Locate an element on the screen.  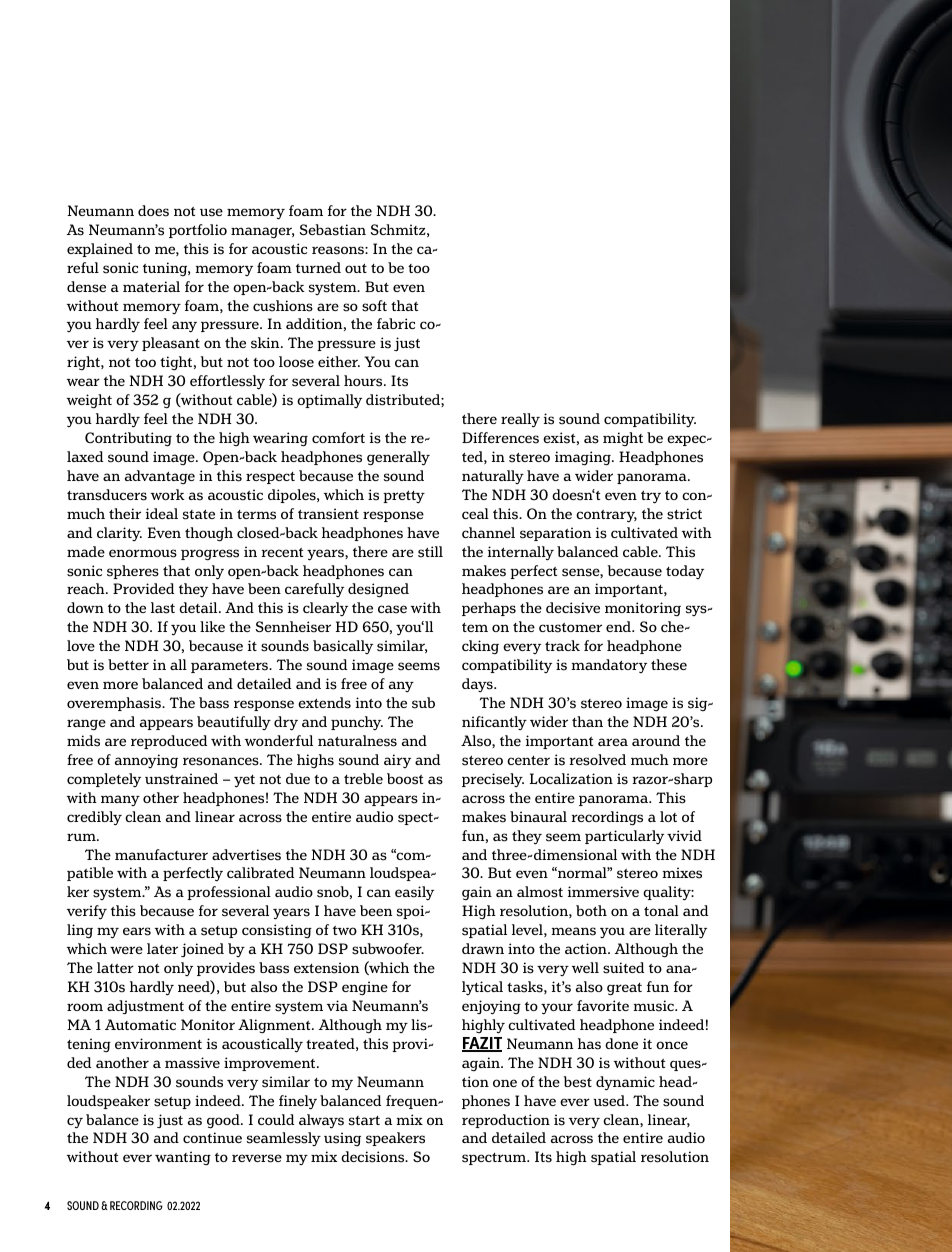
punchy is located at coordinates (357, 723).
